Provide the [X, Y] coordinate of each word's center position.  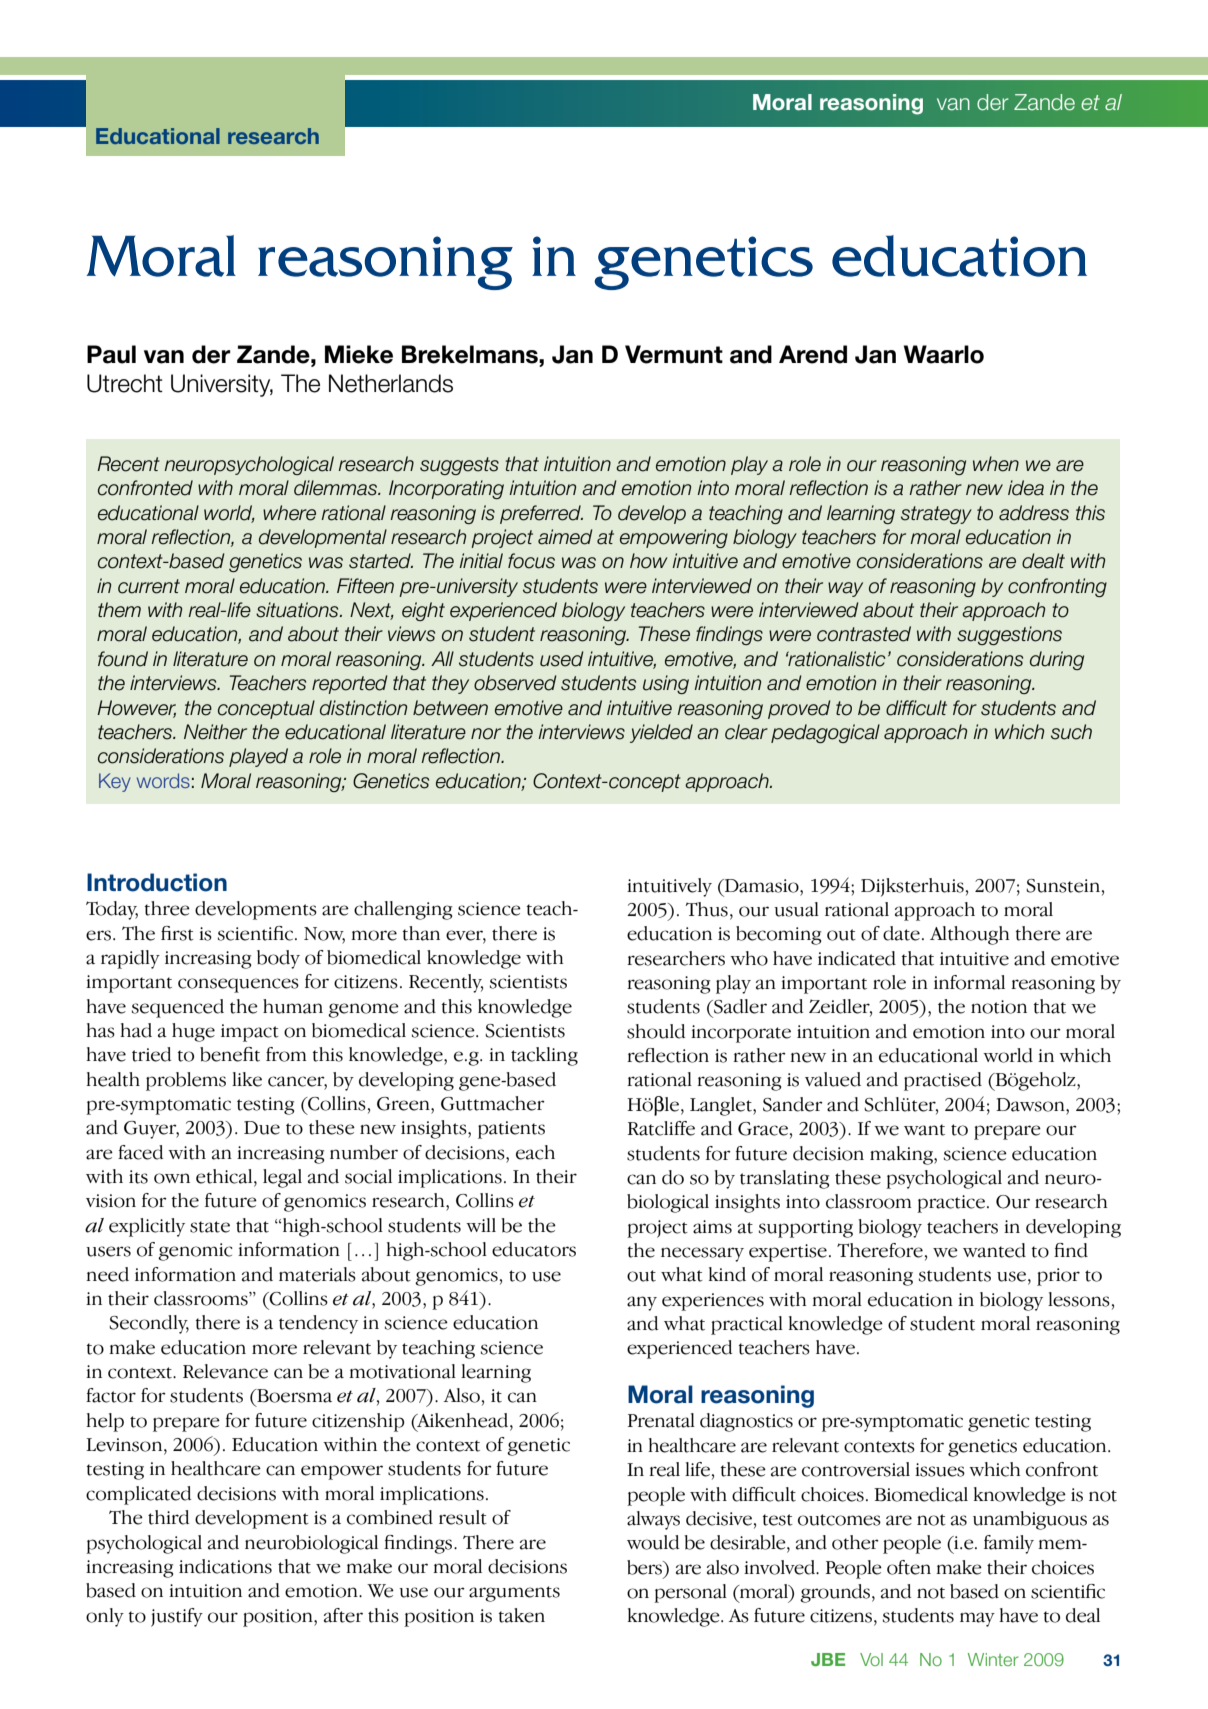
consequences [238, 985]
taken [521, 1615]
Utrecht [125, 383]
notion [999, 1007]
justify [177, 1617]
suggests [459, 466]
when [996, 464]
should [656, 1031]
